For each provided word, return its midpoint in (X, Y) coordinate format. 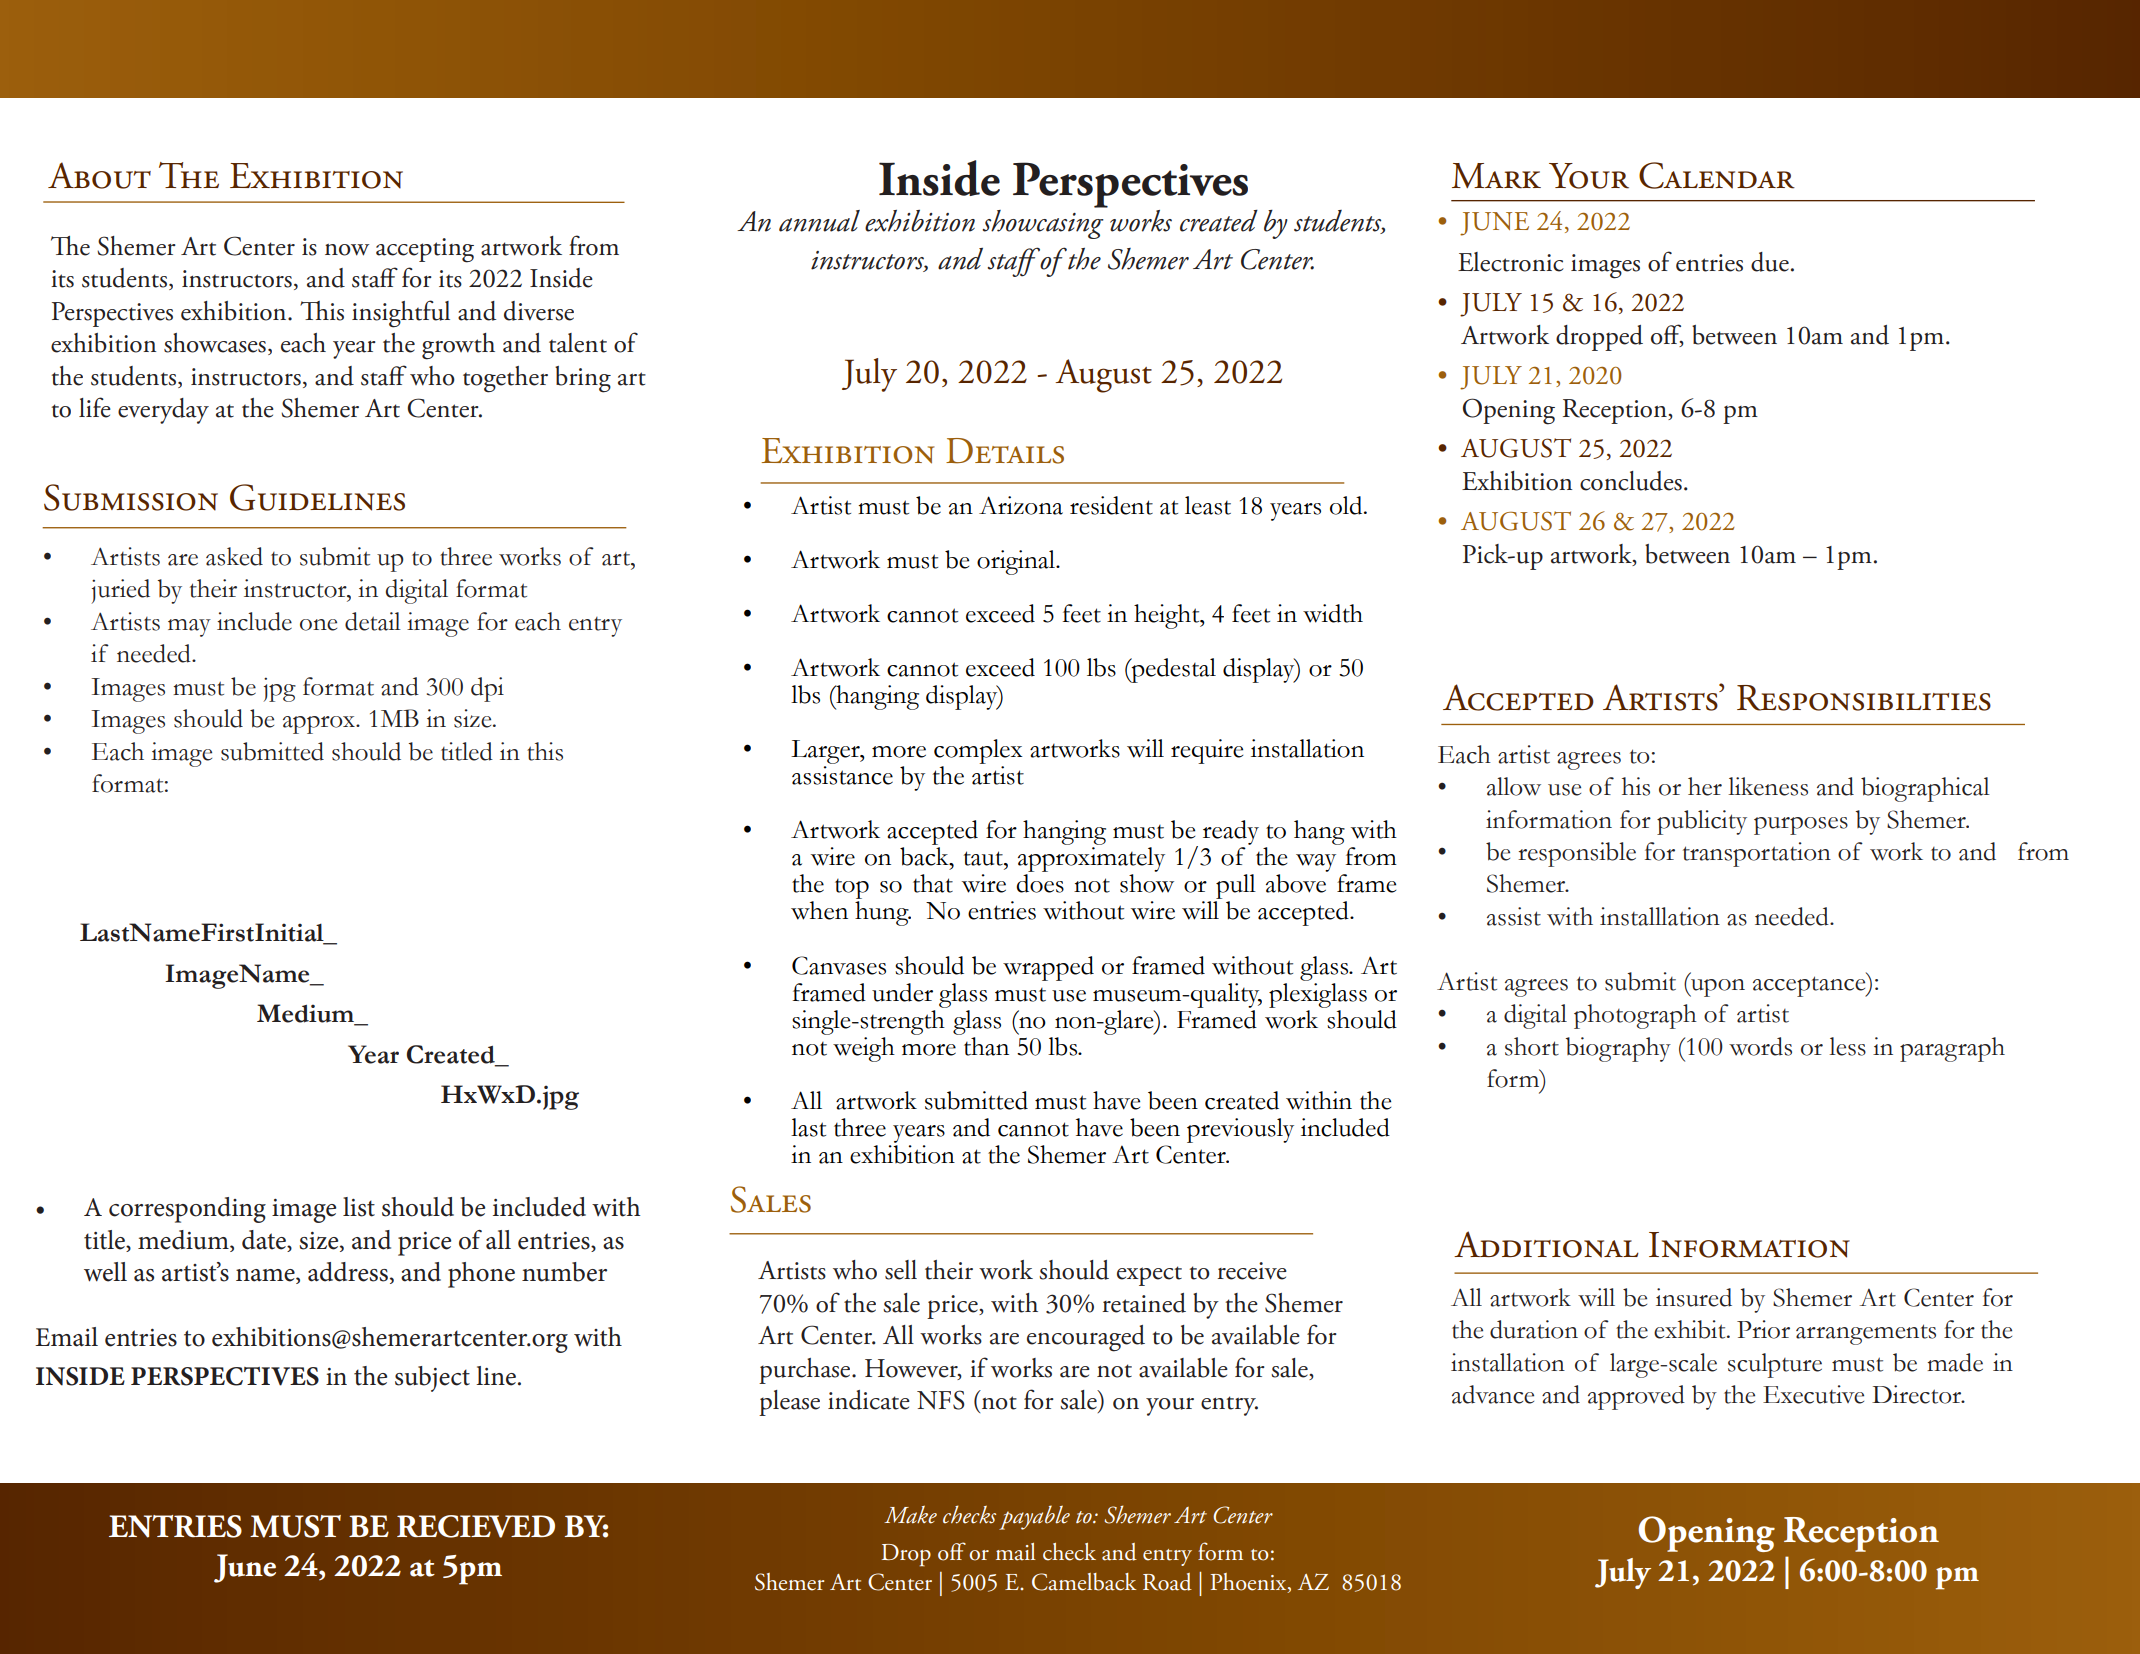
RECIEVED (476, 1526)
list (359, 1207)
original (1017, 562)
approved (1636, 1397)
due (1770, 262)
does (1040, 883)
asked (234, 556)
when (819, 910)
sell (901, 1270)
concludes (1631, 481)
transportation (1757, 854)
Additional (1546, 1244)
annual (819, 221)
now (347, 250)
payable (1034, 1517)
